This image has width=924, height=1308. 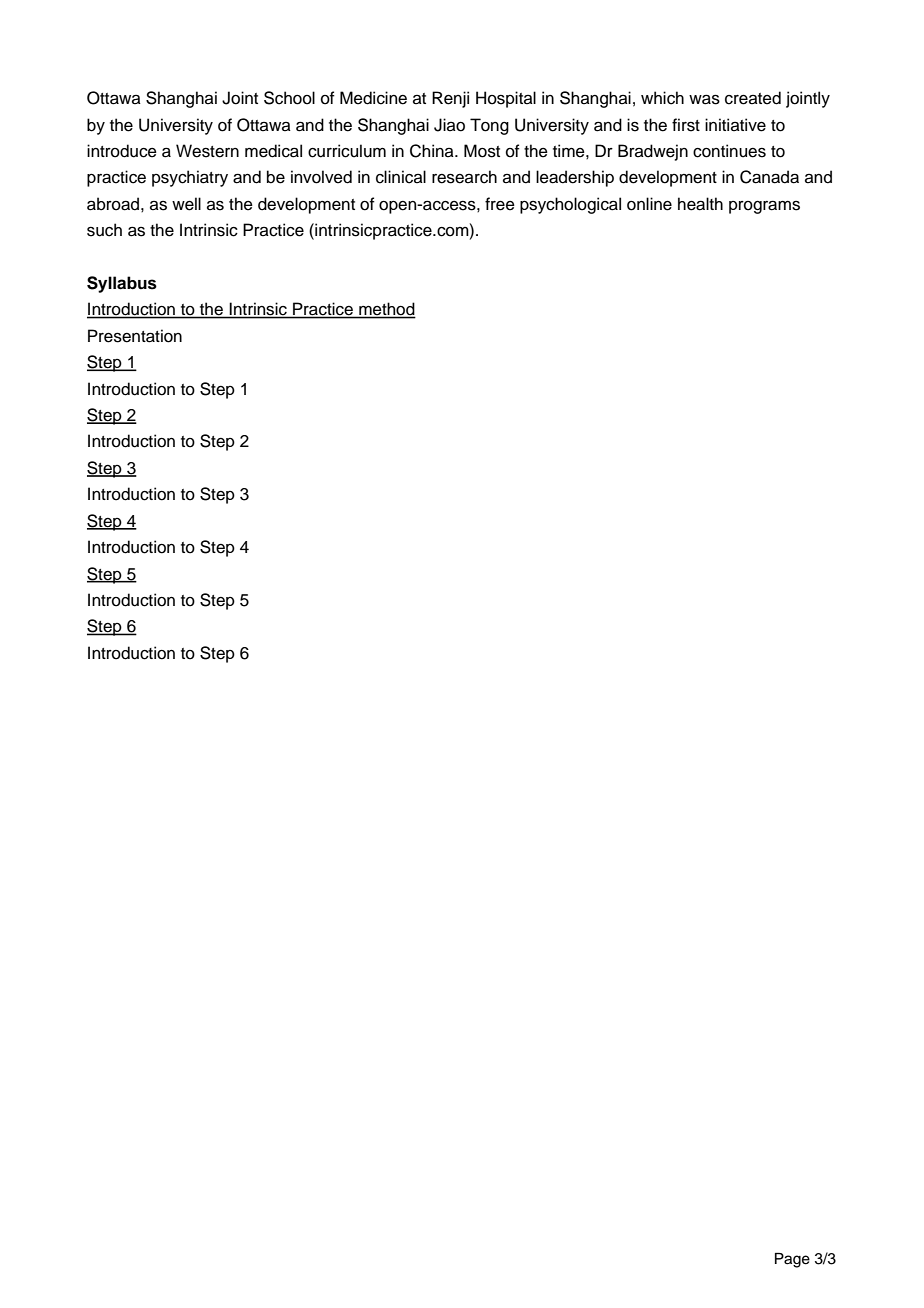 What do you see at coordinates (122, 284) in the image?
I see `Syllabus` at bounding box center [122, 284].
